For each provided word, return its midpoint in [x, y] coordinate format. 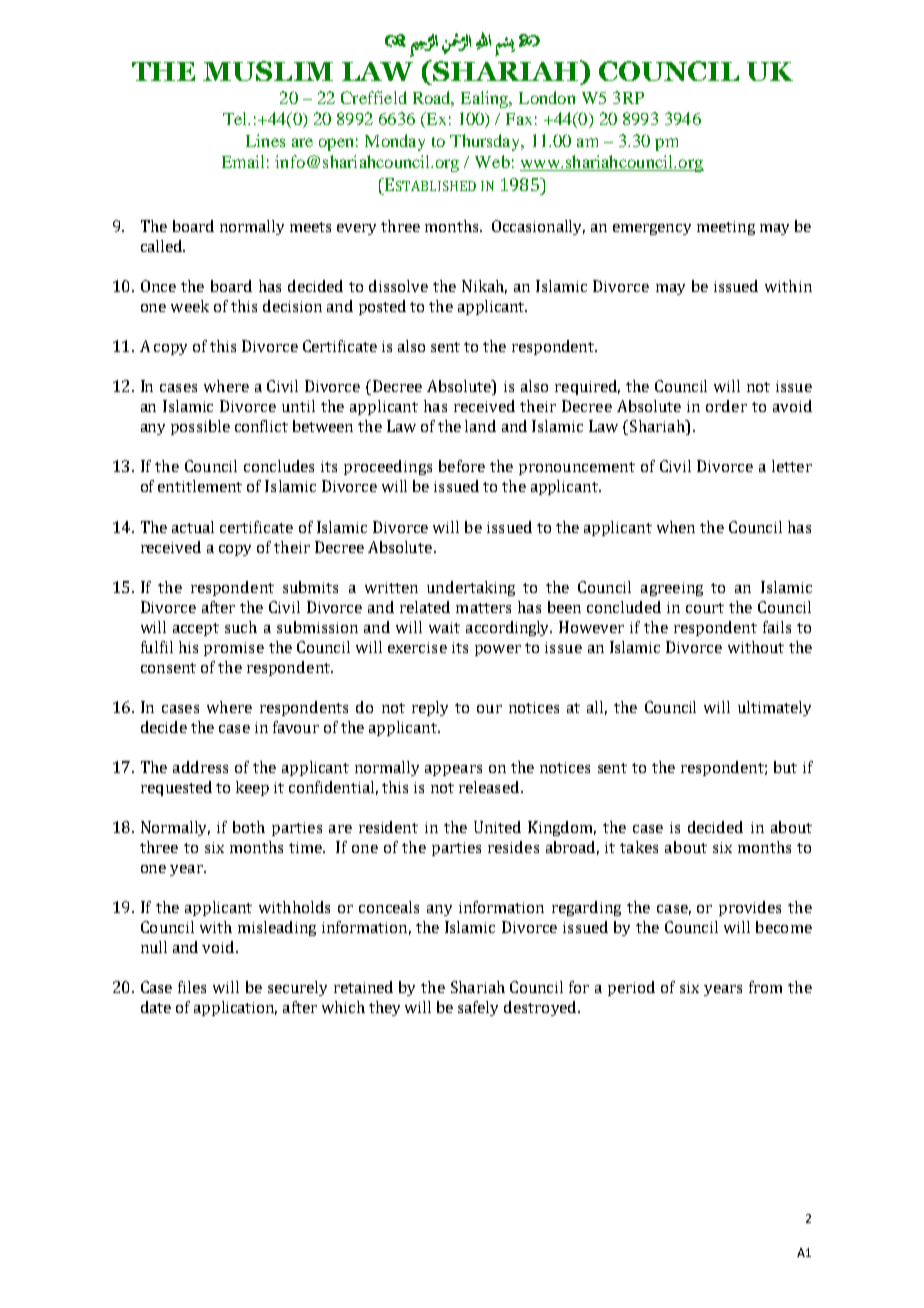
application [235, 1008]
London [547, 97]
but [785, 767]
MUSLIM [268, 71]
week [190, 306]
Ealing [486, 99]
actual [193, 527]
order [726, 406]
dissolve [398, 286]
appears [453, 770]
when [676, 527]
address [200, 767]
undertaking [471, 588]
